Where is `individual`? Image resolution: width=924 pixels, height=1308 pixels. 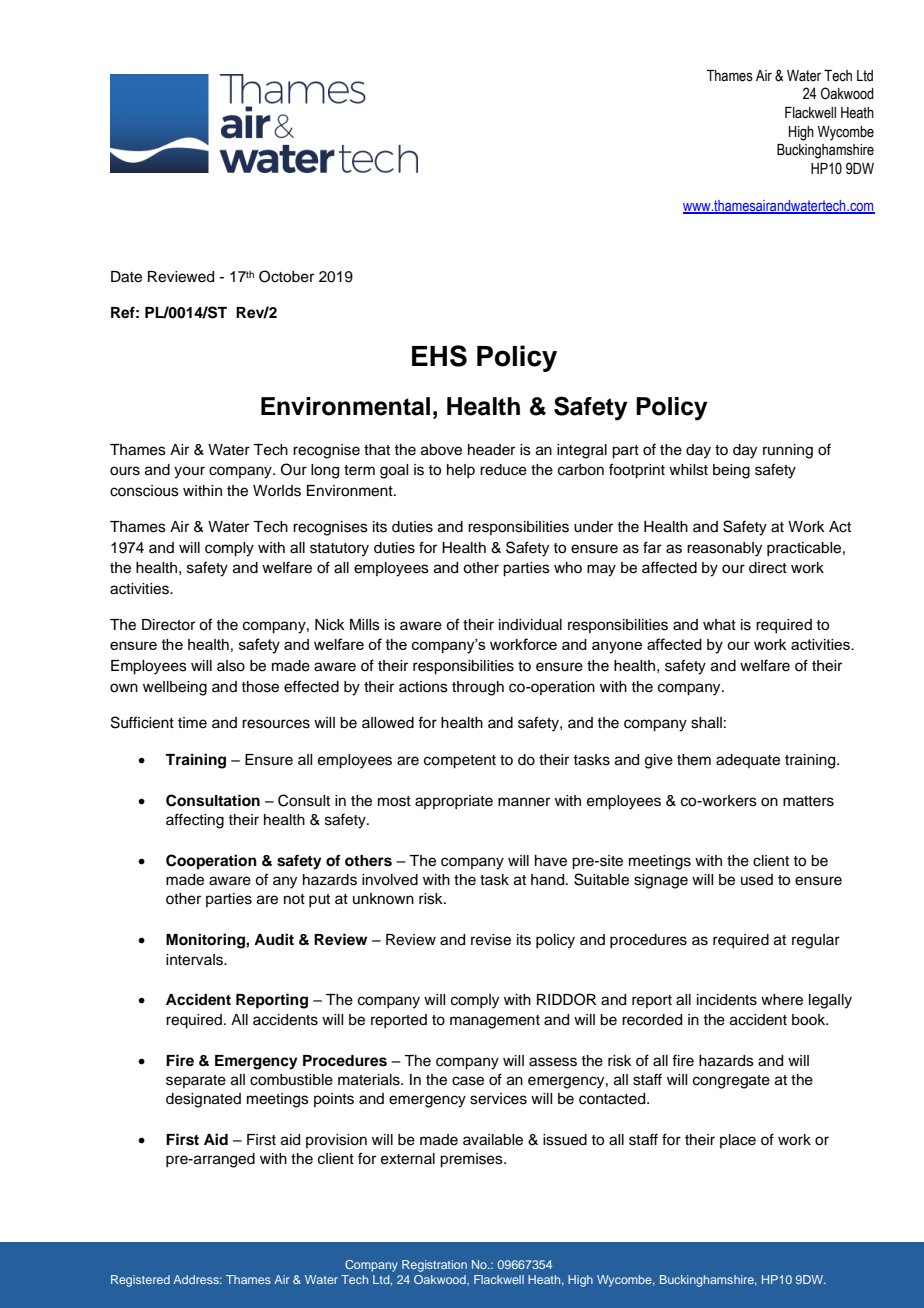
individual is located at coordinates (530, 625).
